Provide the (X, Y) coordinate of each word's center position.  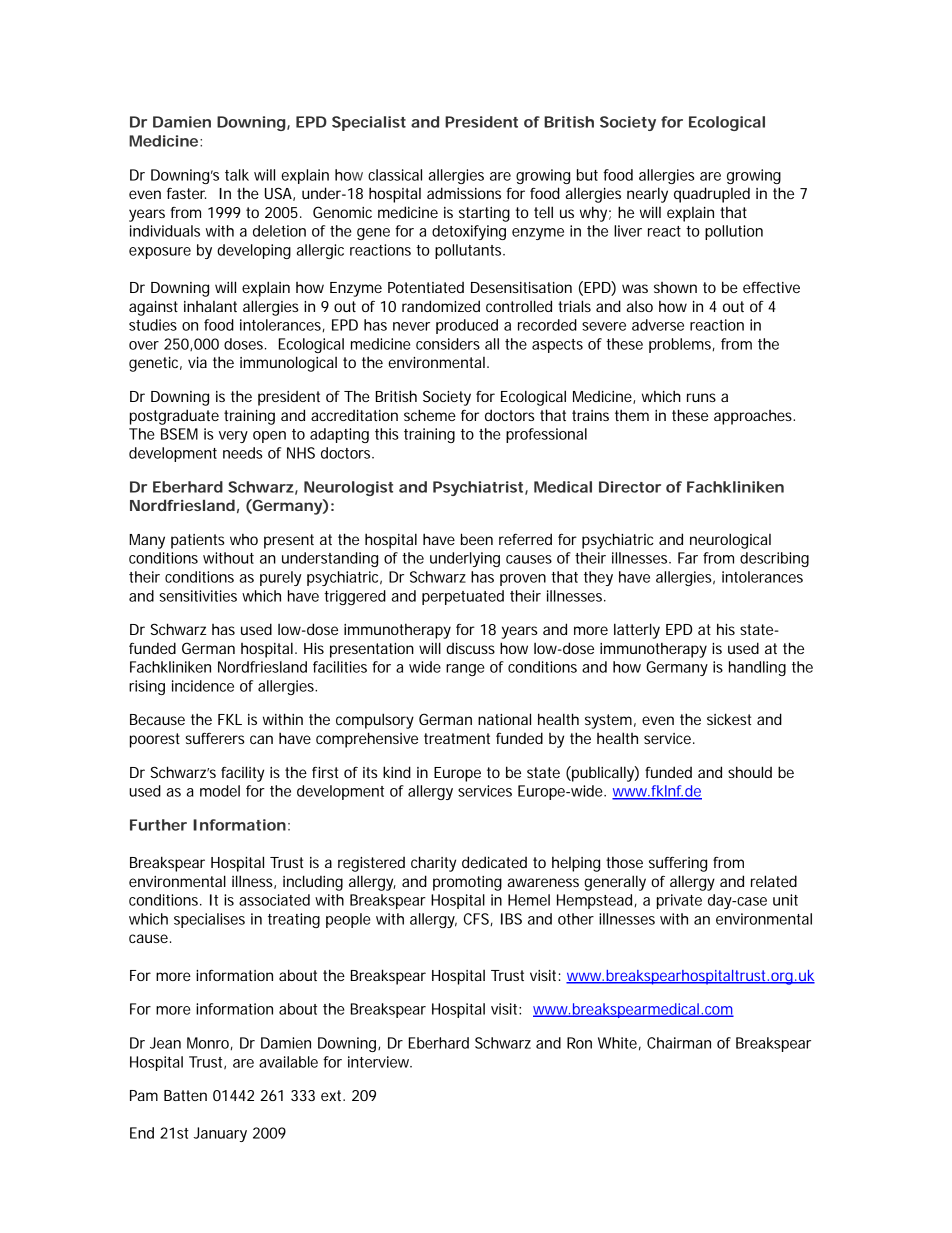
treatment (457, 738)
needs (243, 453)
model (220, 791)
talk (237, 175)
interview (378, 1062)
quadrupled (712, 195)
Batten (185, 1095)
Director (630, 487)
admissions (464, 193)
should (750, 772)
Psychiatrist (478, 488)
